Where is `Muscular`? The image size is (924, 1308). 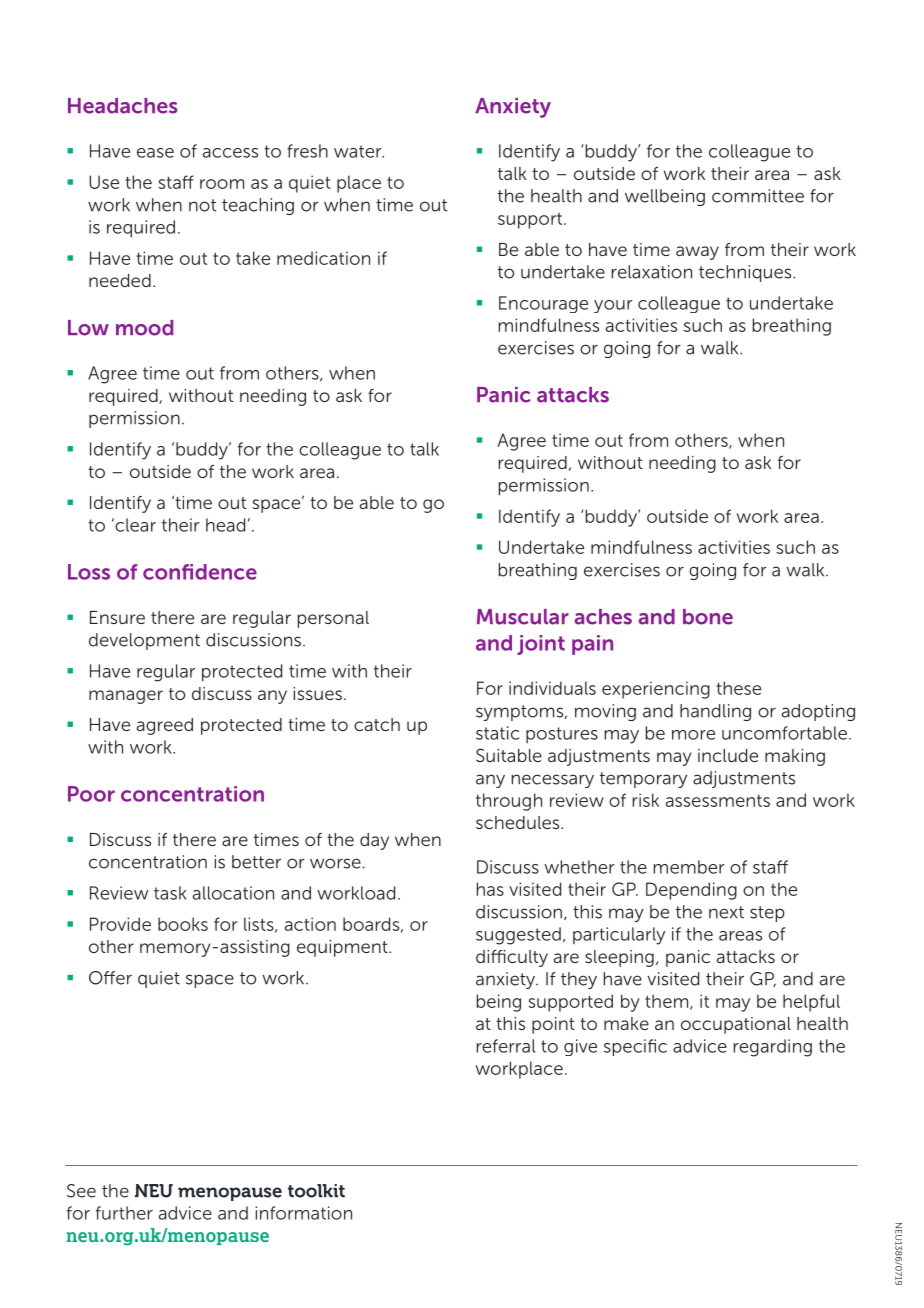 Muscular is located at coordinates (523, 617).
